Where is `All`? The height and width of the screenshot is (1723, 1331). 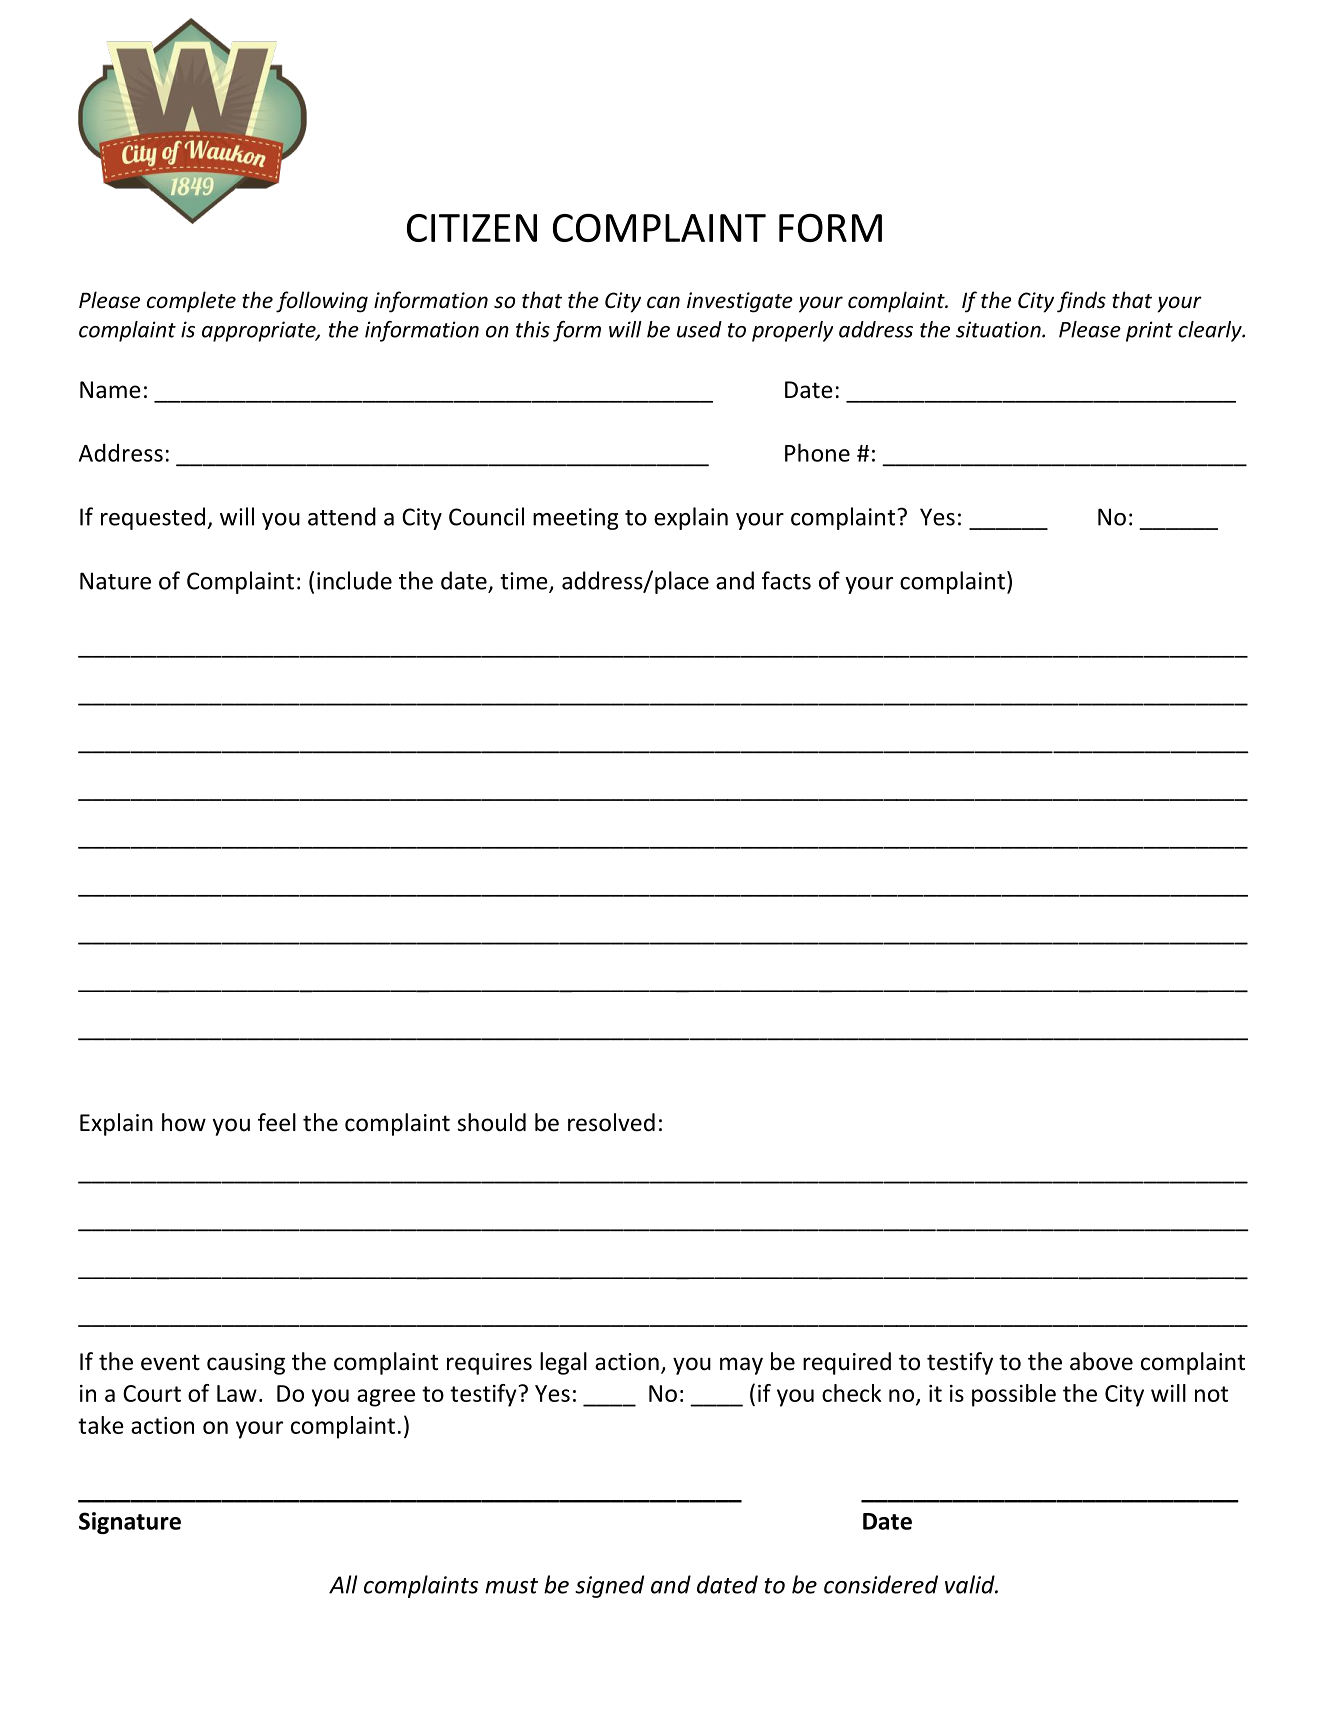 All is located at coordinates (343, 1584).
